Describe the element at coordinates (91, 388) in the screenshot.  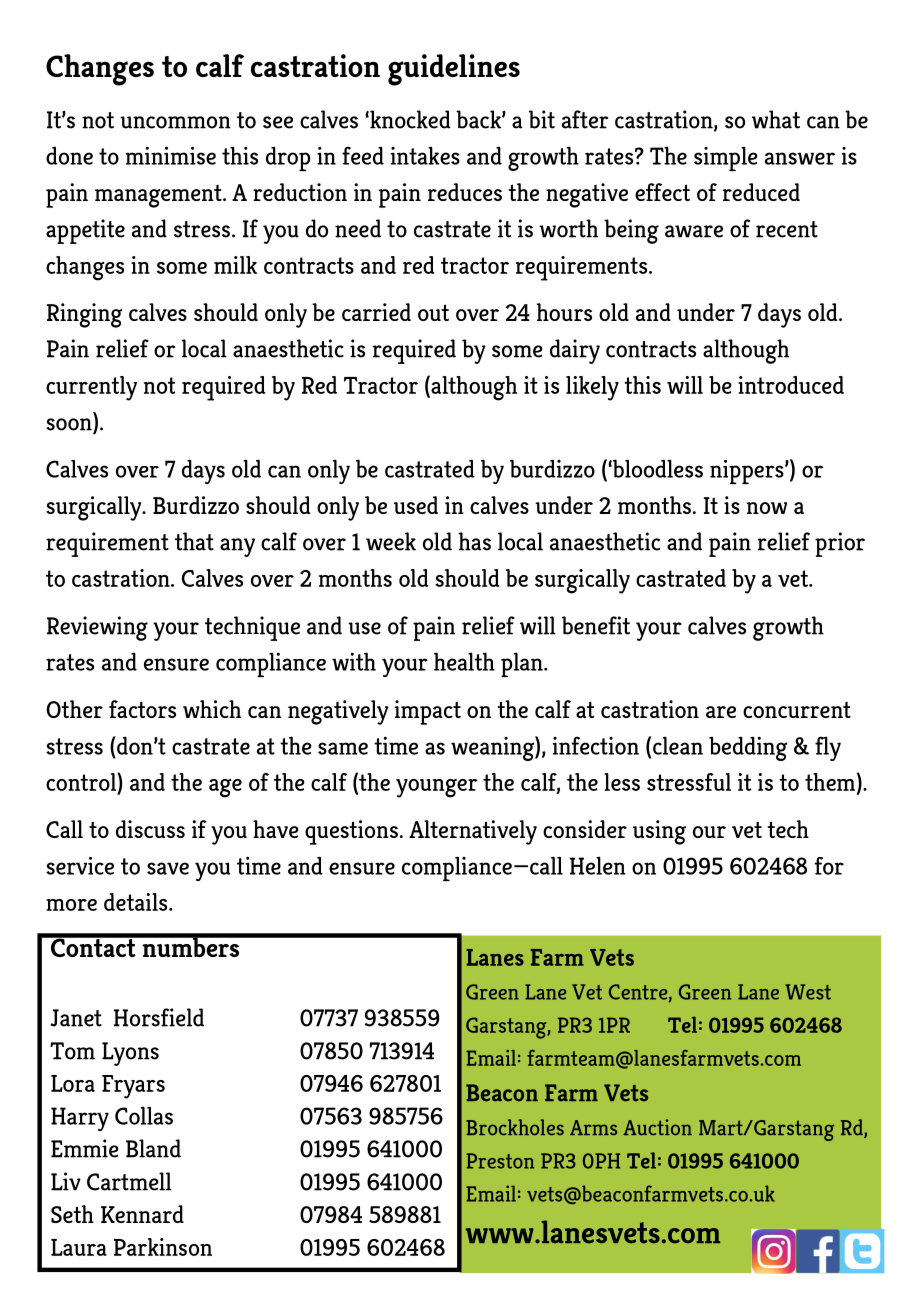
I see `currently` at that location.
